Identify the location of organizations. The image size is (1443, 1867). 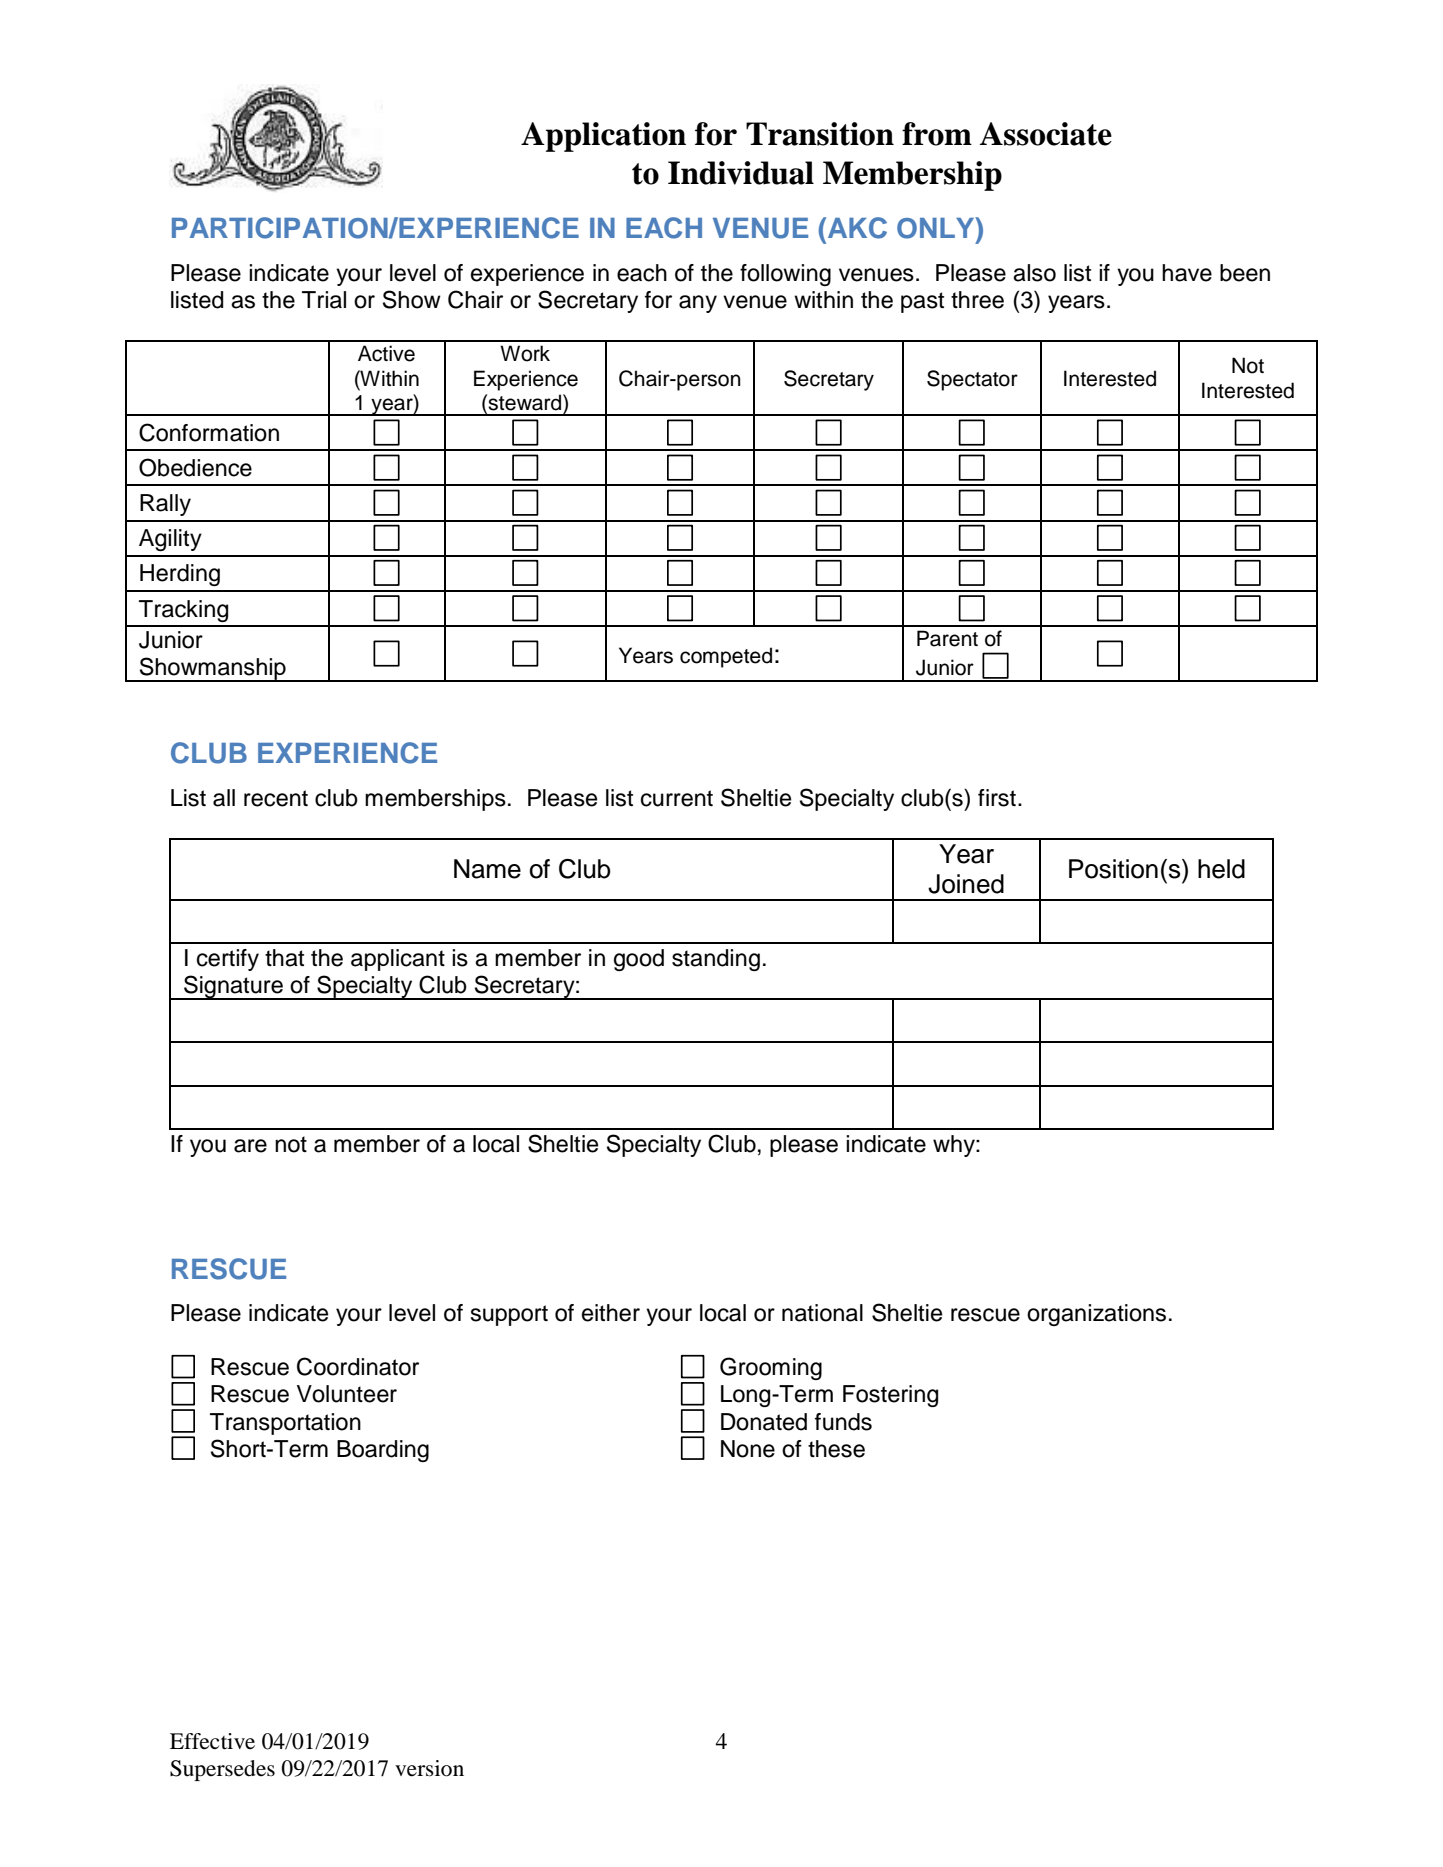
(1096, 1315).
